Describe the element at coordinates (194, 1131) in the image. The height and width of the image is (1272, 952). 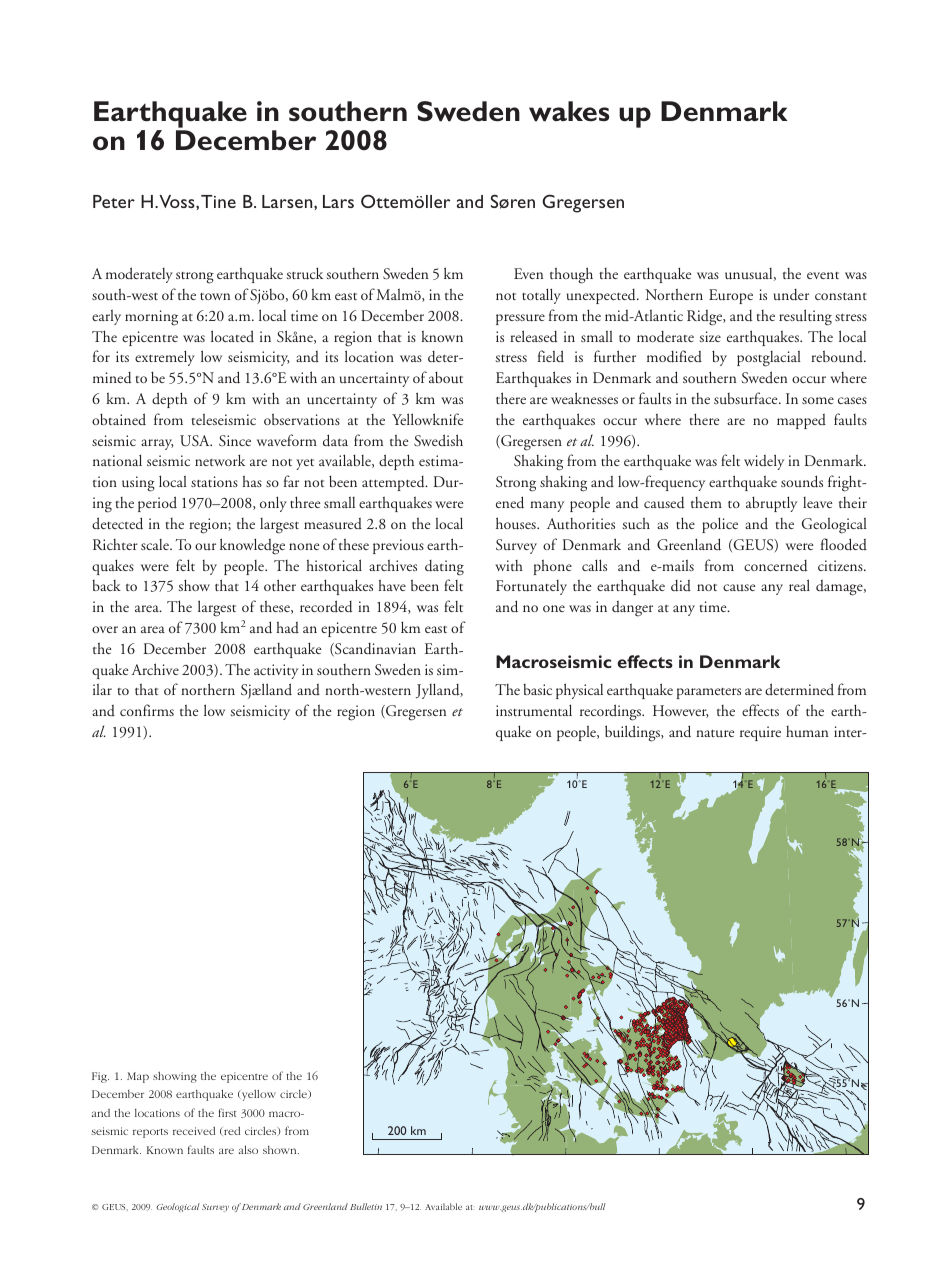
I see `received` at that location.
